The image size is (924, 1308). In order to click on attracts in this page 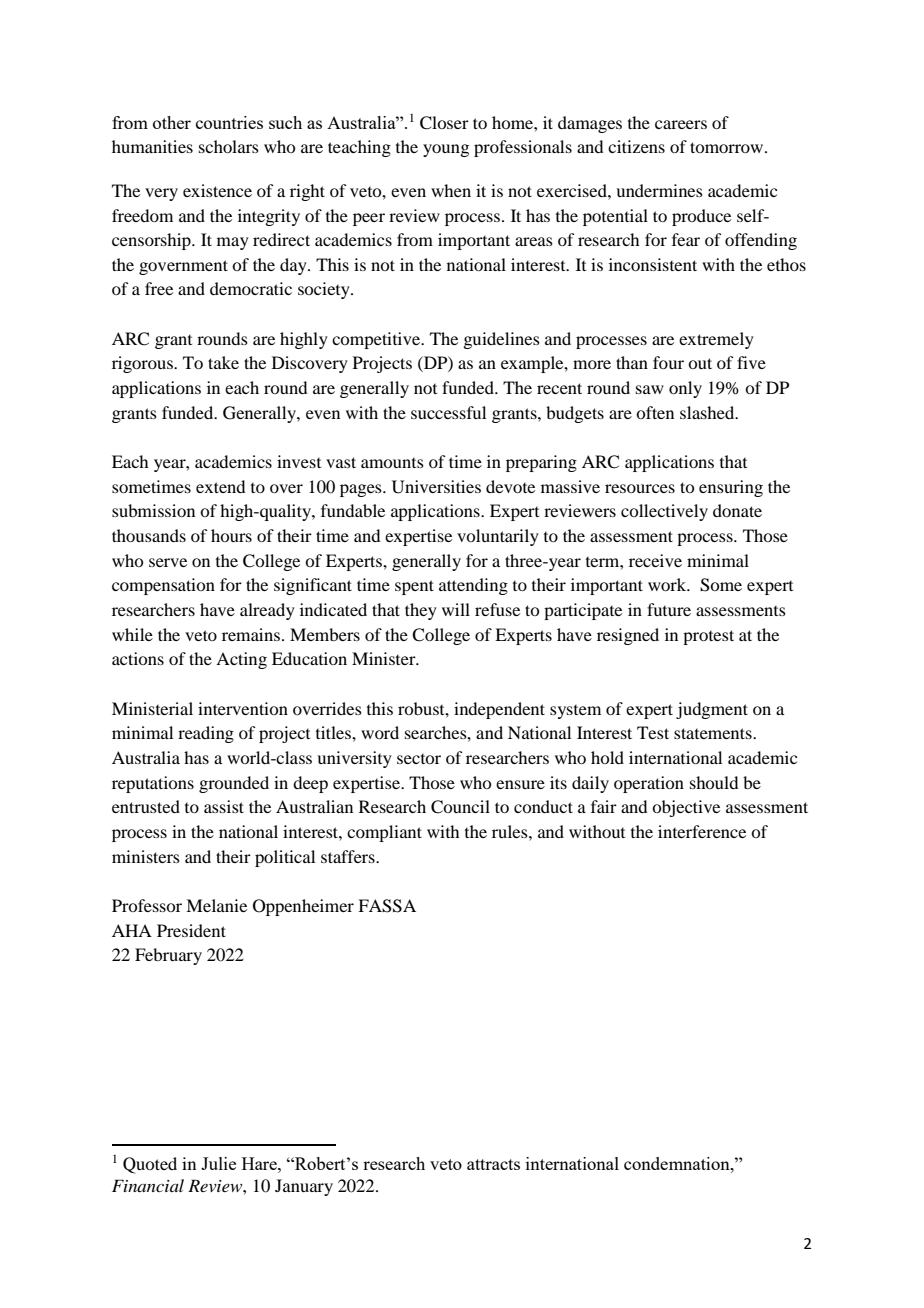, I will do `click(493, 1164)`.
